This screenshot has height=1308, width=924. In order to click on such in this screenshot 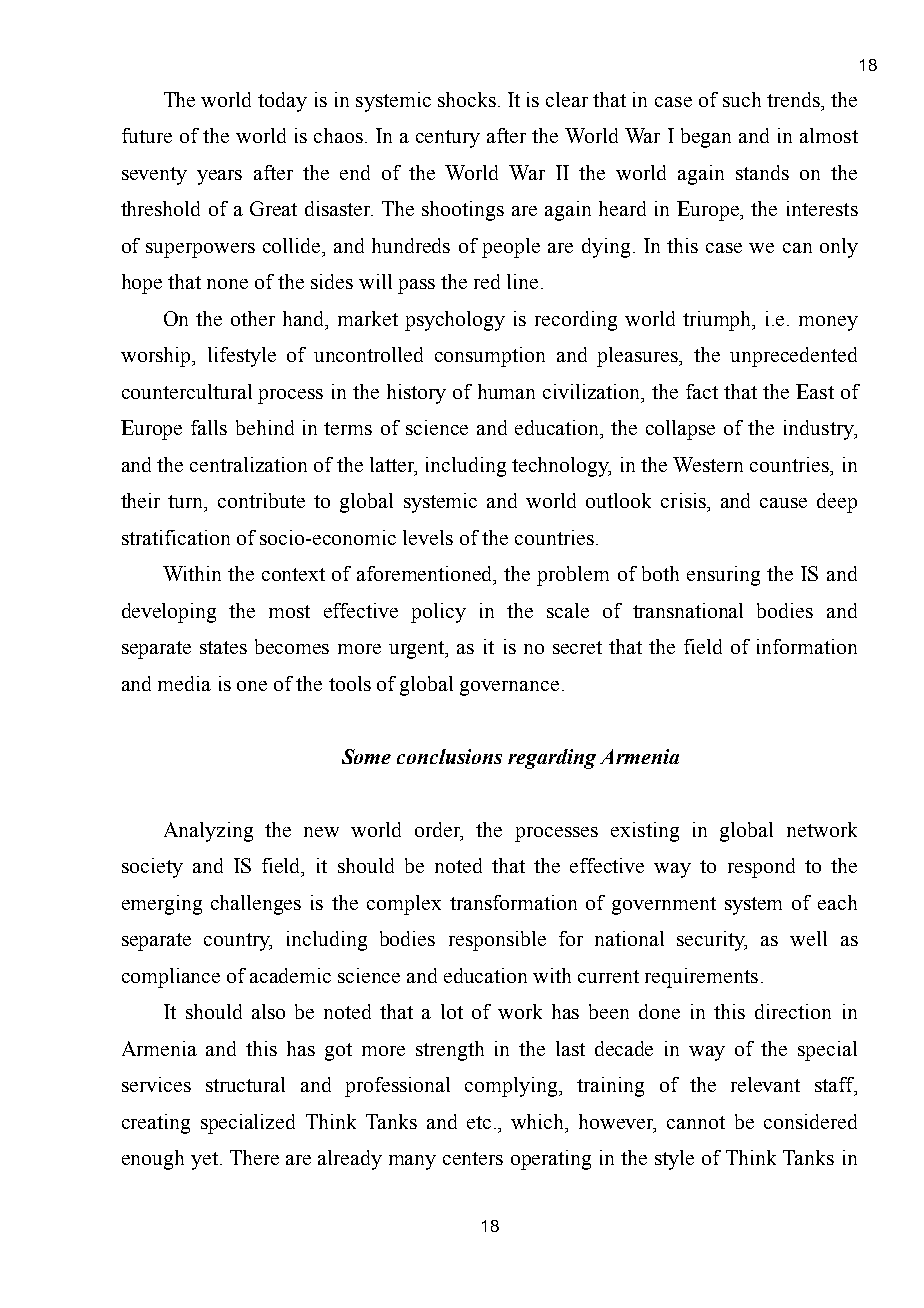, I will do `click(742, 99)`.
